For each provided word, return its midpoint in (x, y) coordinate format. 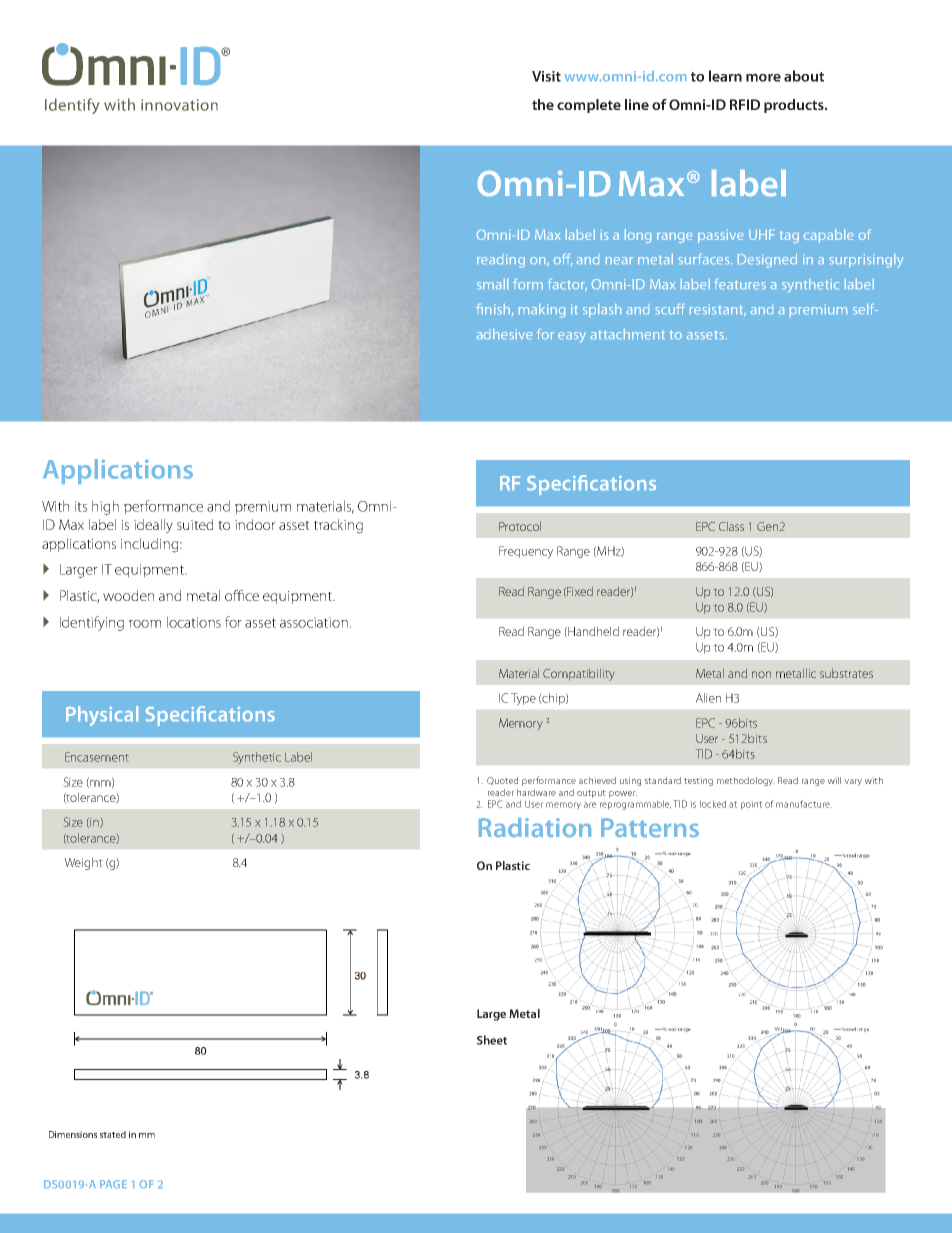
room (145, 624)
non (761, 674)
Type (523, 699)
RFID (745, 104)
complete (589, 106)
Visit (546, 76)
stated (113, 1134)
